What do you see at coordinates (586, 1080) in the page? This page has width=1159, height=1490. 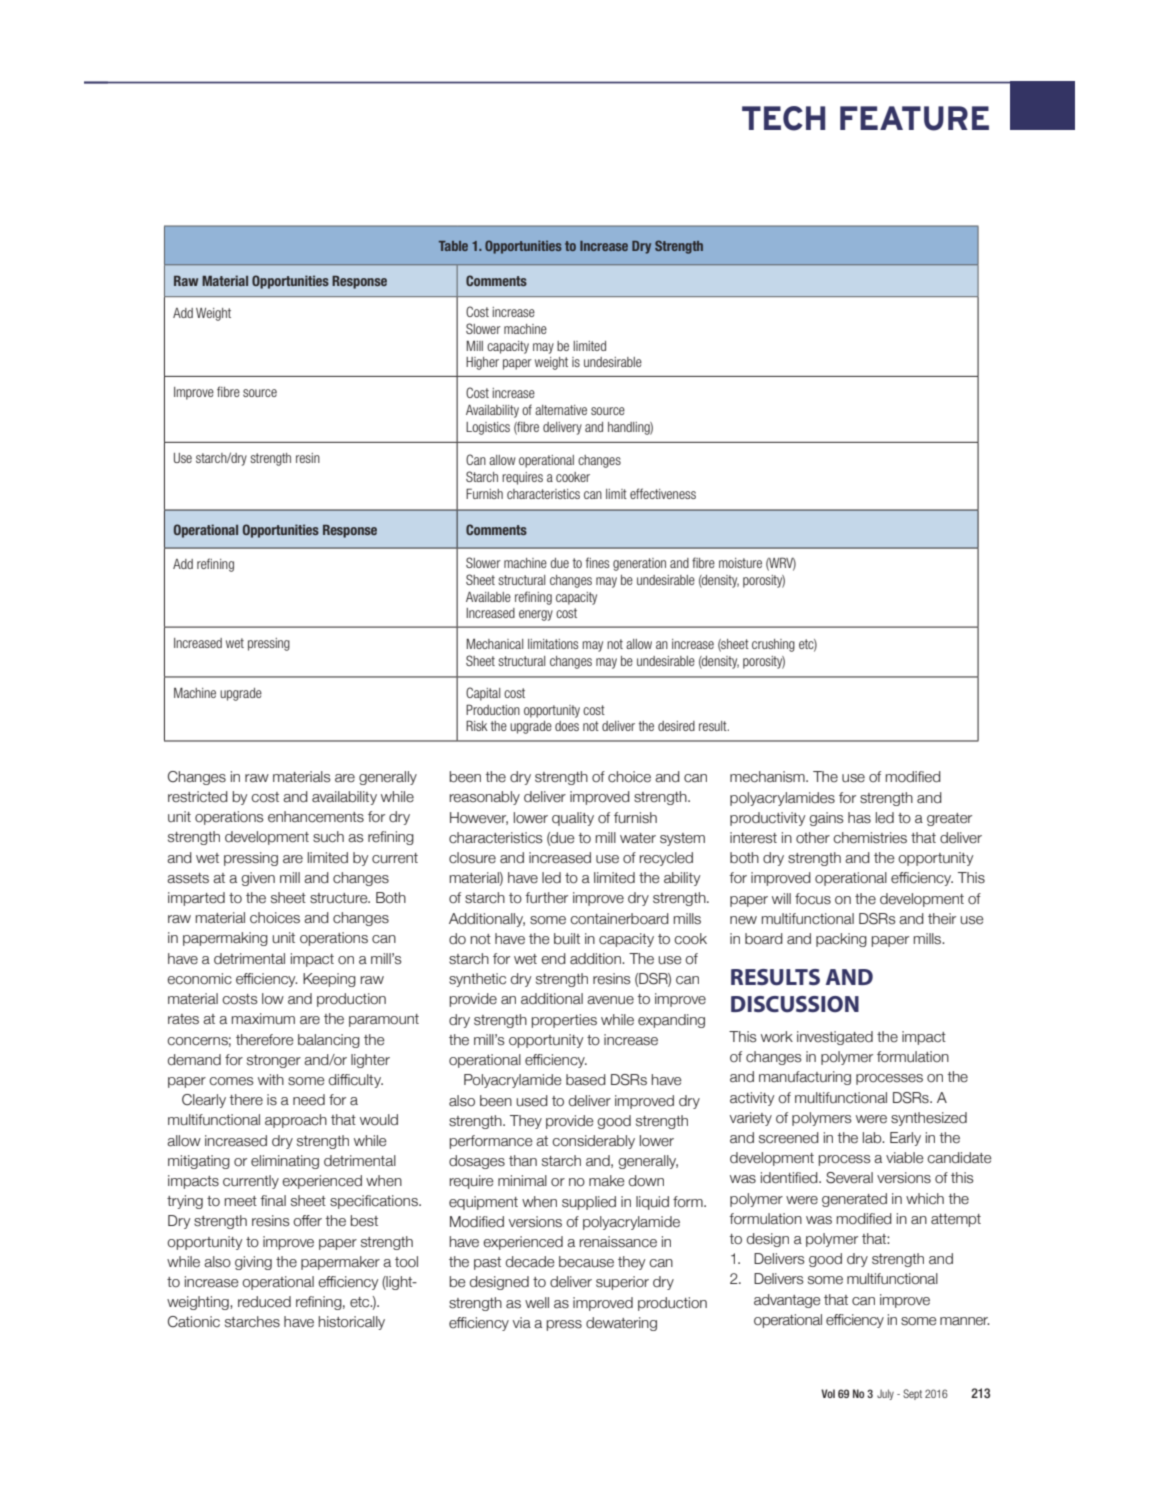 I see `based` at bounding box center [586, 1080].
